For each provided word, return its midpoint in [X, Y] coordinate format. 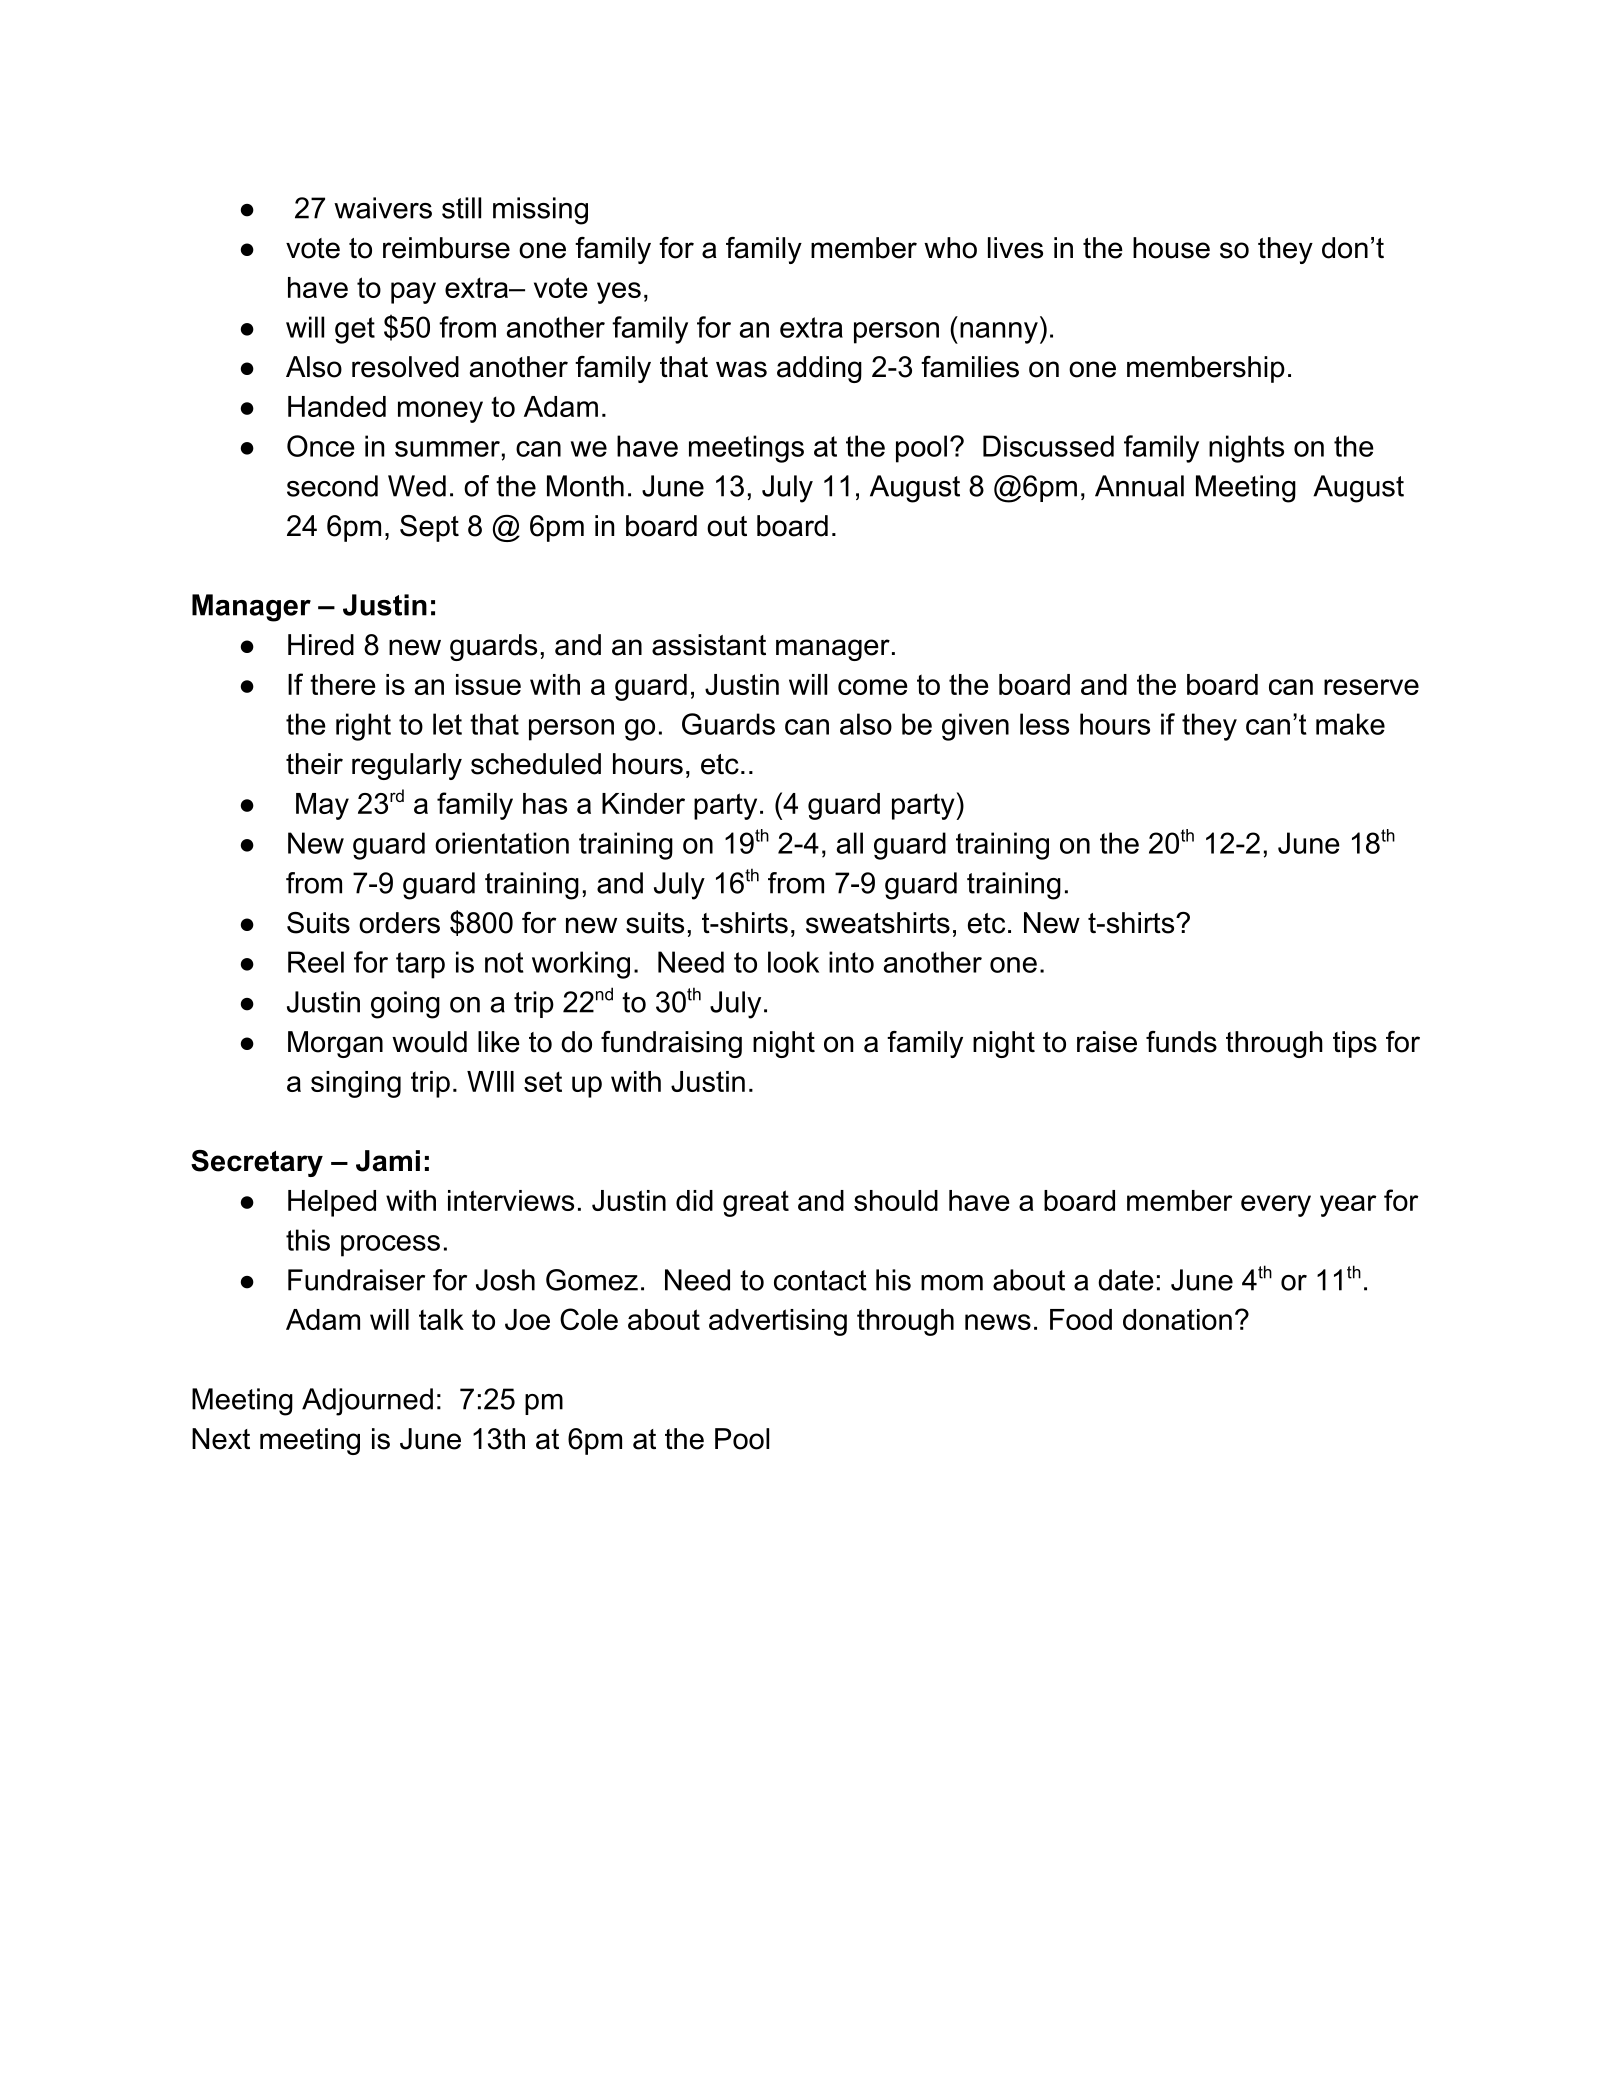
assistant [709, 645]
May [322, 806]
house [1171, 248]
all [850, 843]
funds [1181, 1042]
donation [1177, 1319]
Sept [429, 528]
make [1350, 724]
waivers [383, 208]
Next [221, 1439]
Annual [1139, 486]
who [950, 248]
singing [356, 1084]
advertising [778, 1322]
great [756, 1203]
